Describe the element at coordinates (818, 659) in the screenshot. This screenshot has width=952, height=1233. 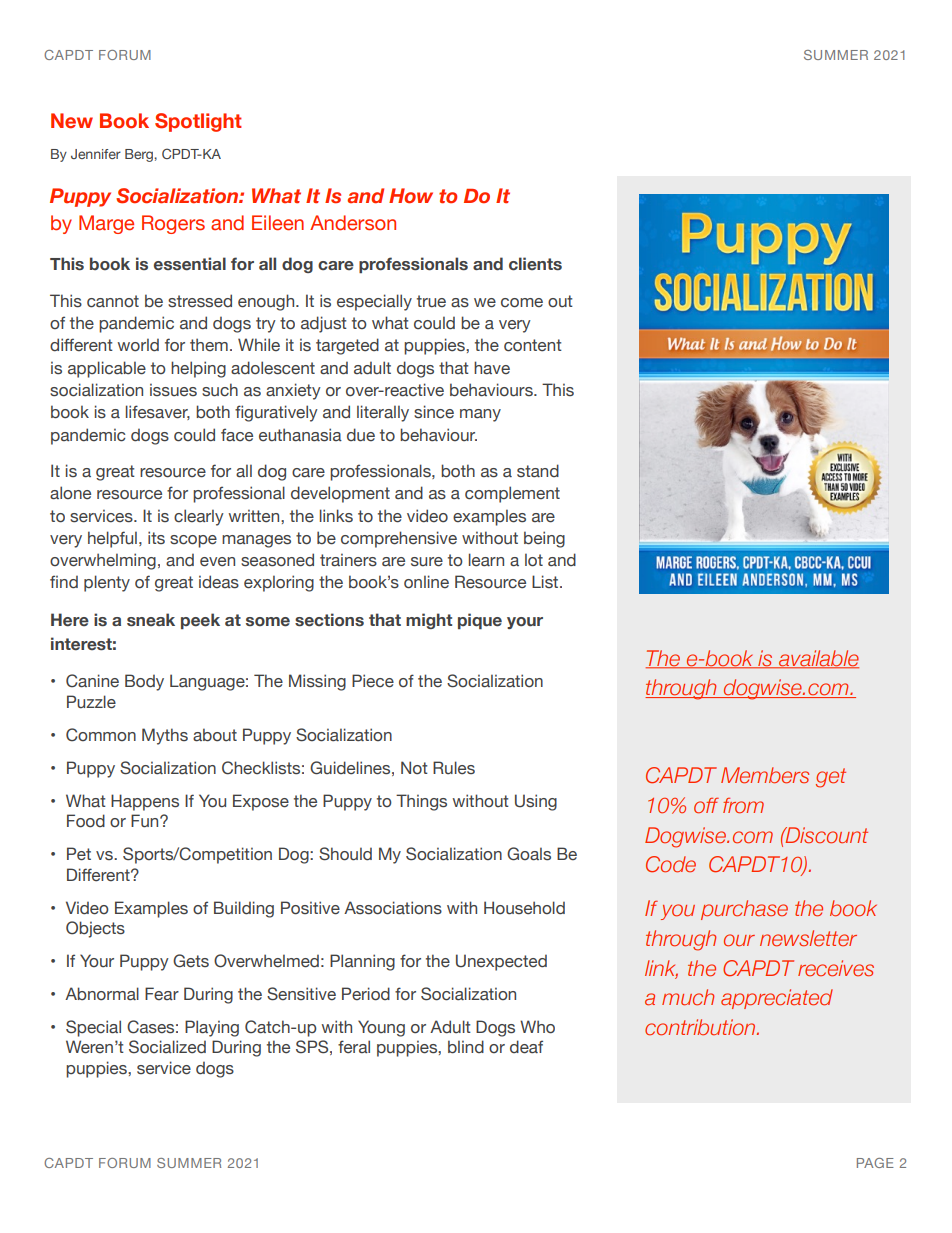
I see `available` at that location.
